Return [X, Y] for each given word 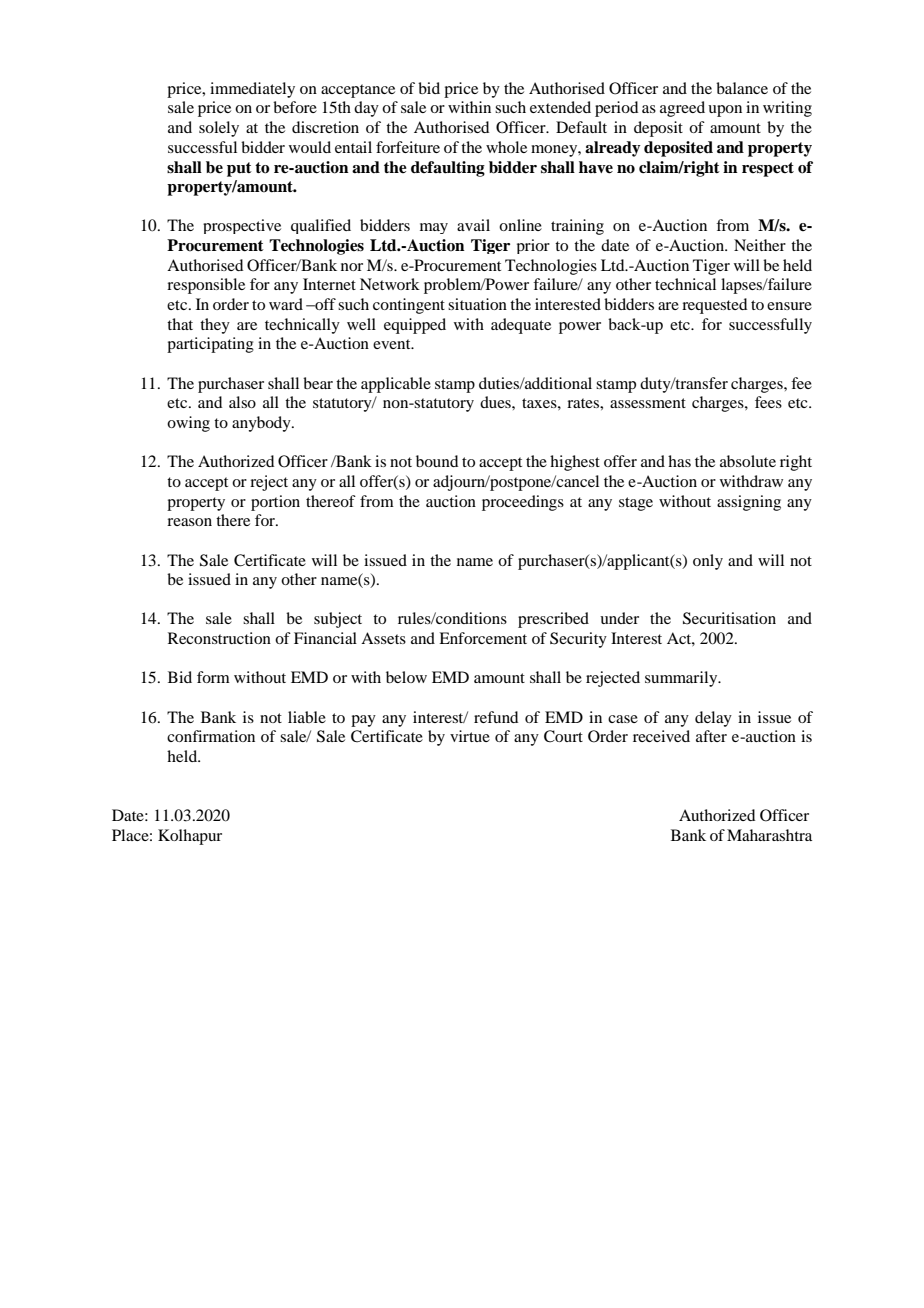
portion [275, 503]
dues [496, 402]
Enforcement [483, 638]
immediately [252, 90]
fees [768, 402]
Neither [760, 245]
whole [506, 147]
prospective [242, 226]
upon [725, 111]
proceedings [523, 503]
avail [473, 225]
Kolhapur [190, 837]
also [242, 402]
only [708, 562]
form [213, 677]
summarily [682, 679]
